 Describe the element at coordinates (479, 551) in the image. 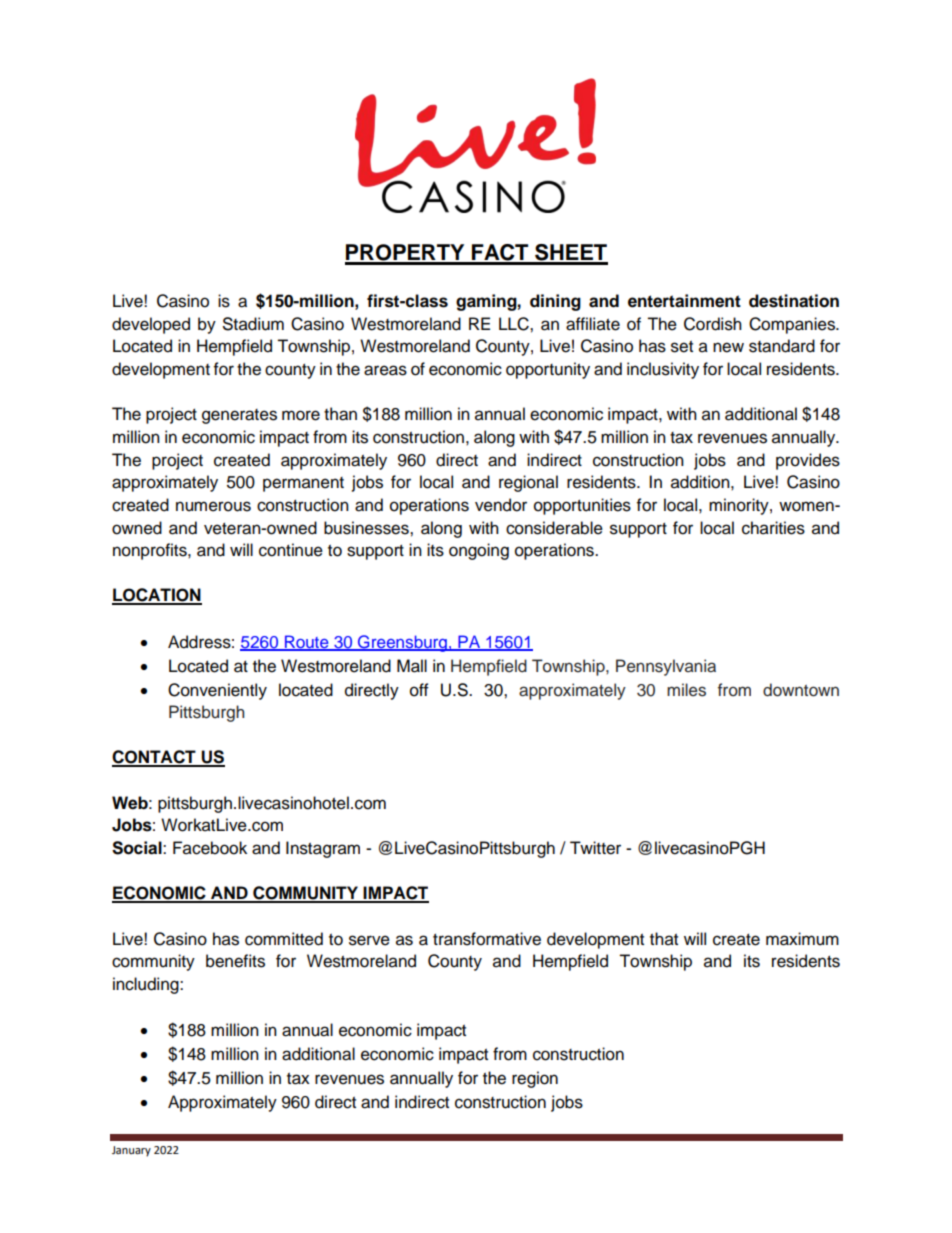

I see `ongoing` at that location.
